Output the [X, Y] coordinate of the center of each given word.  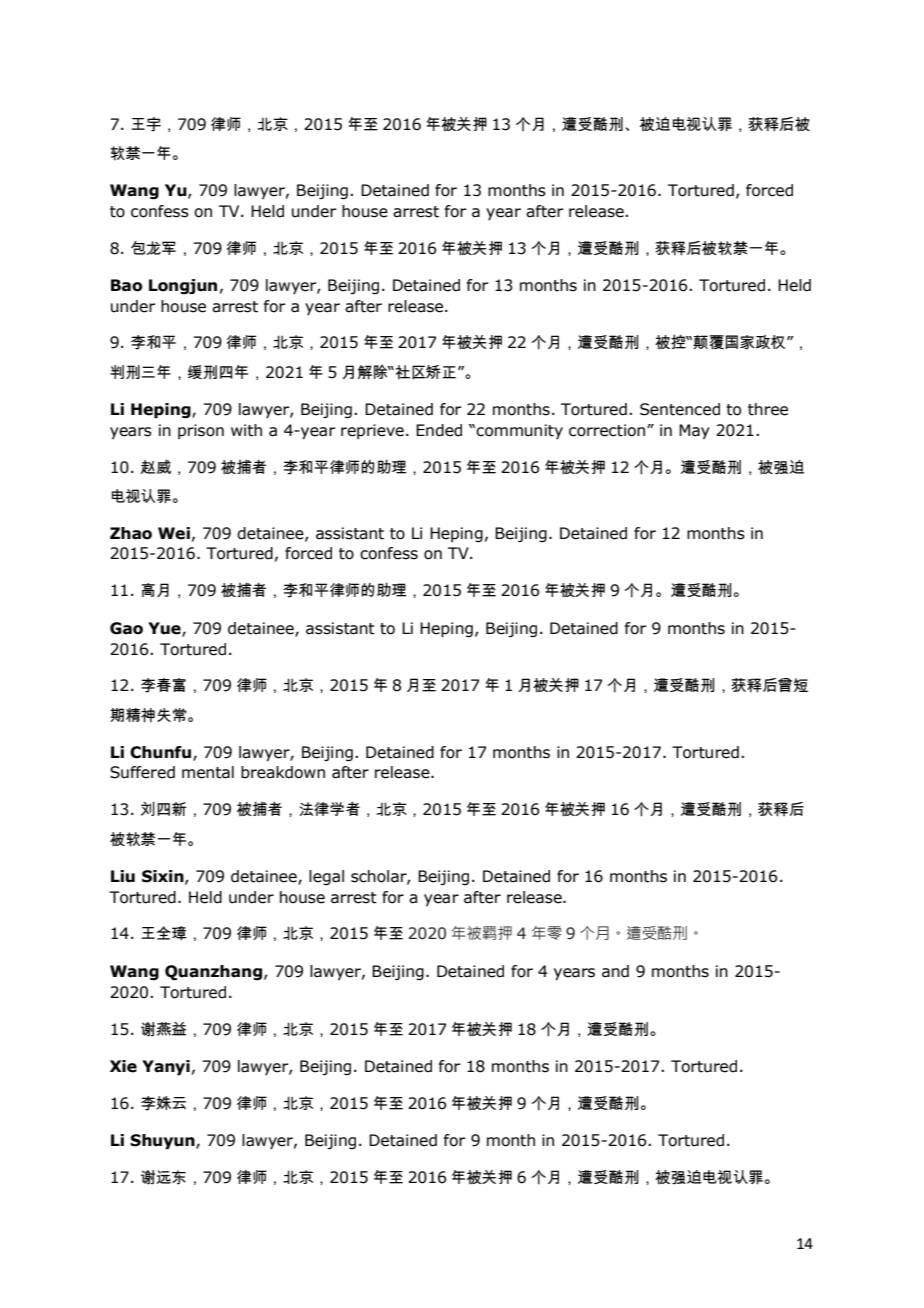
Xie [123, 1066]
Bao [126, 285]
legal [326, 877]
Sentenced [680, 409]
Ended [439, 430]
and [615, 971]
